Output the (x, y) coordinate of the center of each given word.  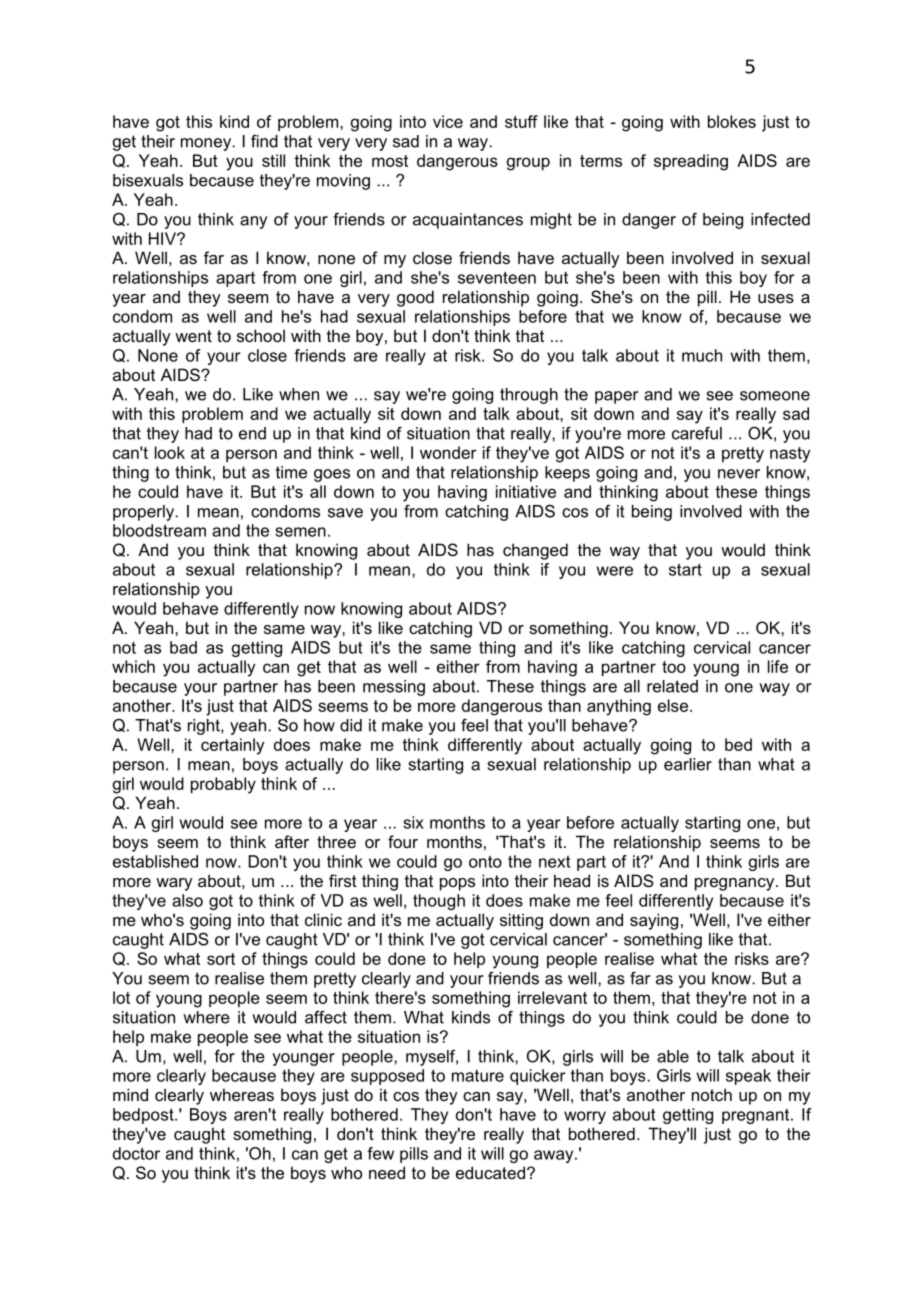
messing (394, 688)
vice (448, 121)
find (264, 141)
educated (490, 1172)
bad (183, 647)
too (674, 667)
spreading (691, 162)
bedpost (144, 1116)
